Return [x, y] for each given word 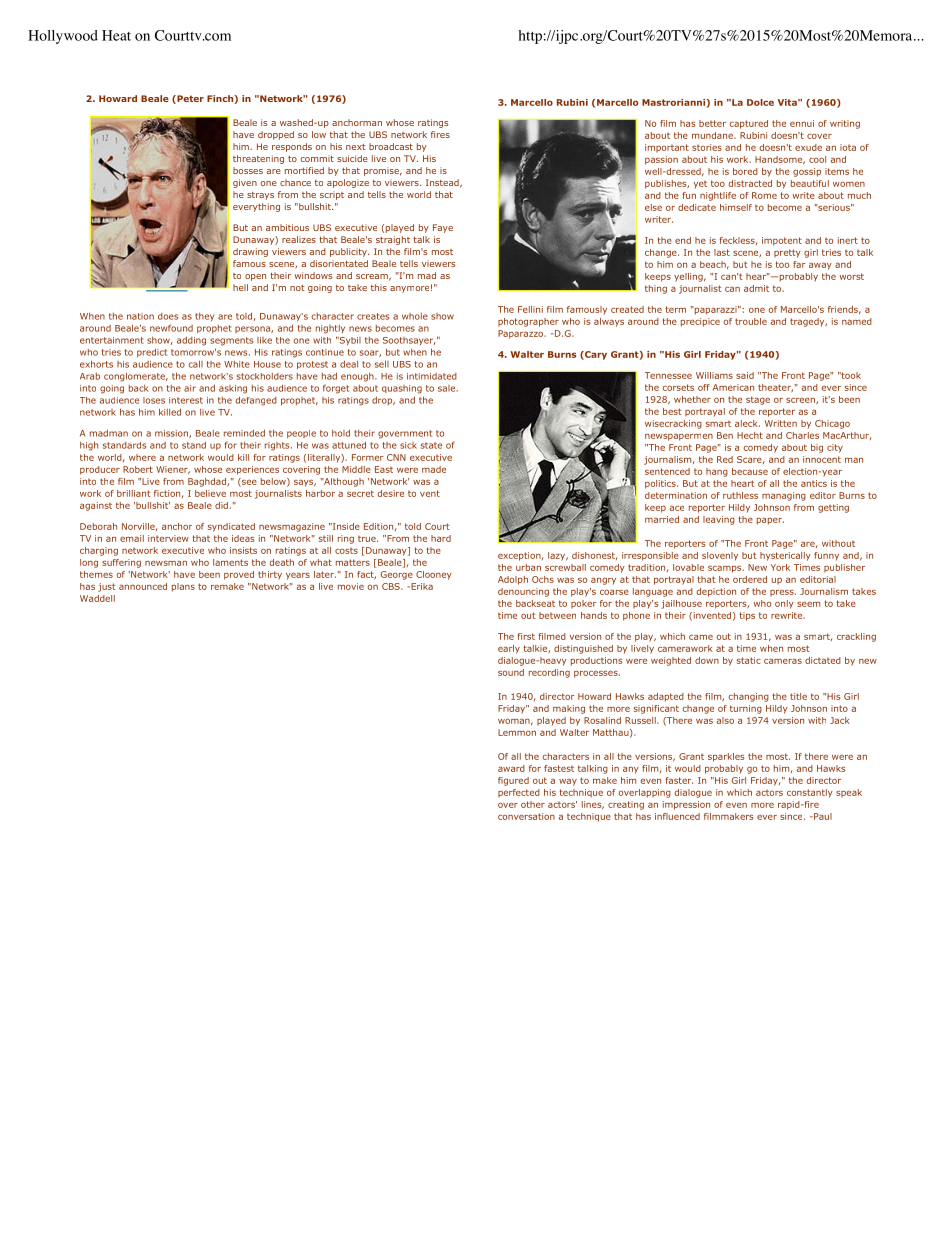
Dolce [760, 102]
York [780, 567]
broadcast [391, 146]
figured [513, 781]
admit [756, 288]
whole [415, 316]
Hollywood [63, 37]
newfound [171, 328]
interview [168, 538]
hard [441, 538]
